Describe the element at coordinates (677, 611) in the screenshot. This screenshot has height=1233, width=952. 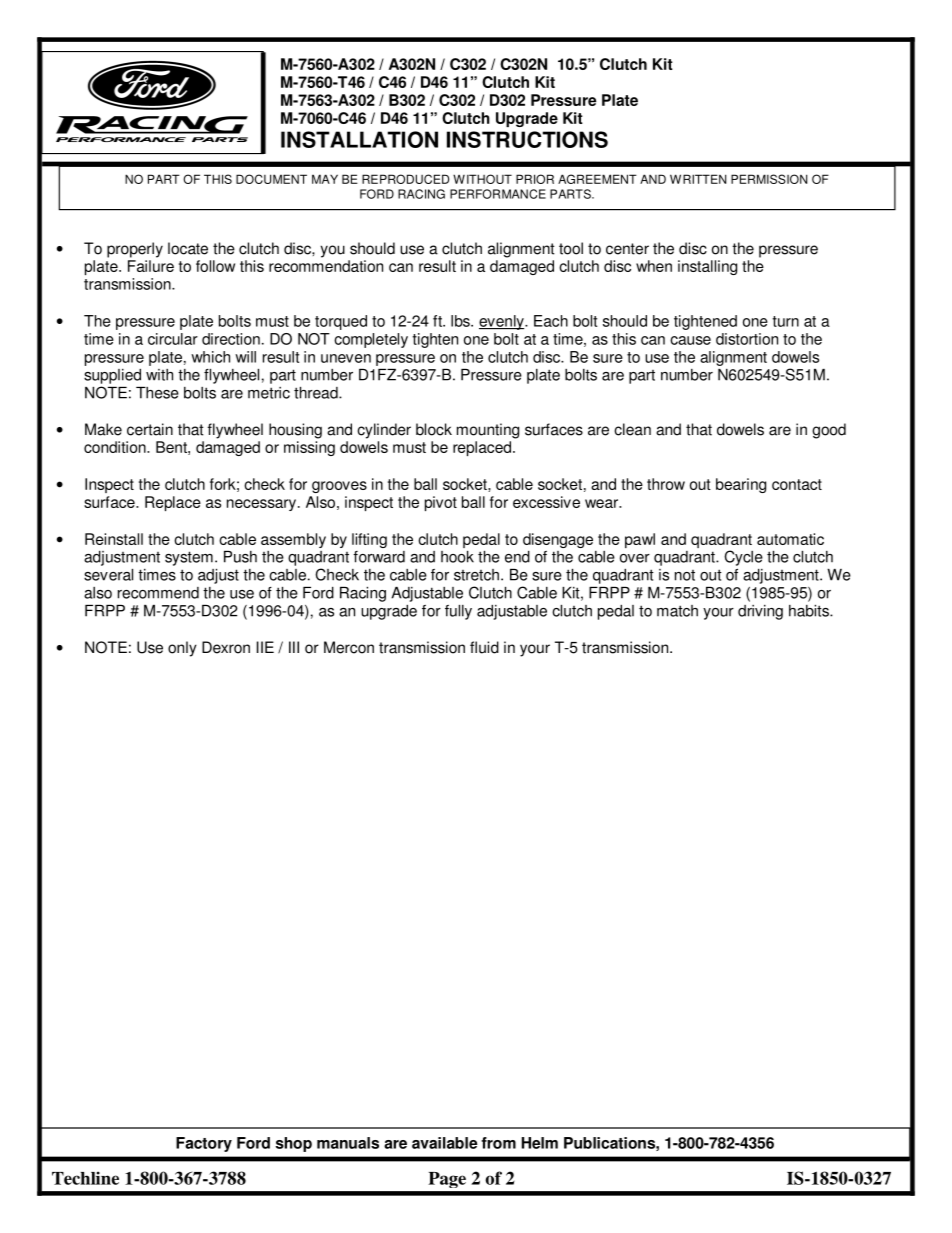
I see `match` at that location.
